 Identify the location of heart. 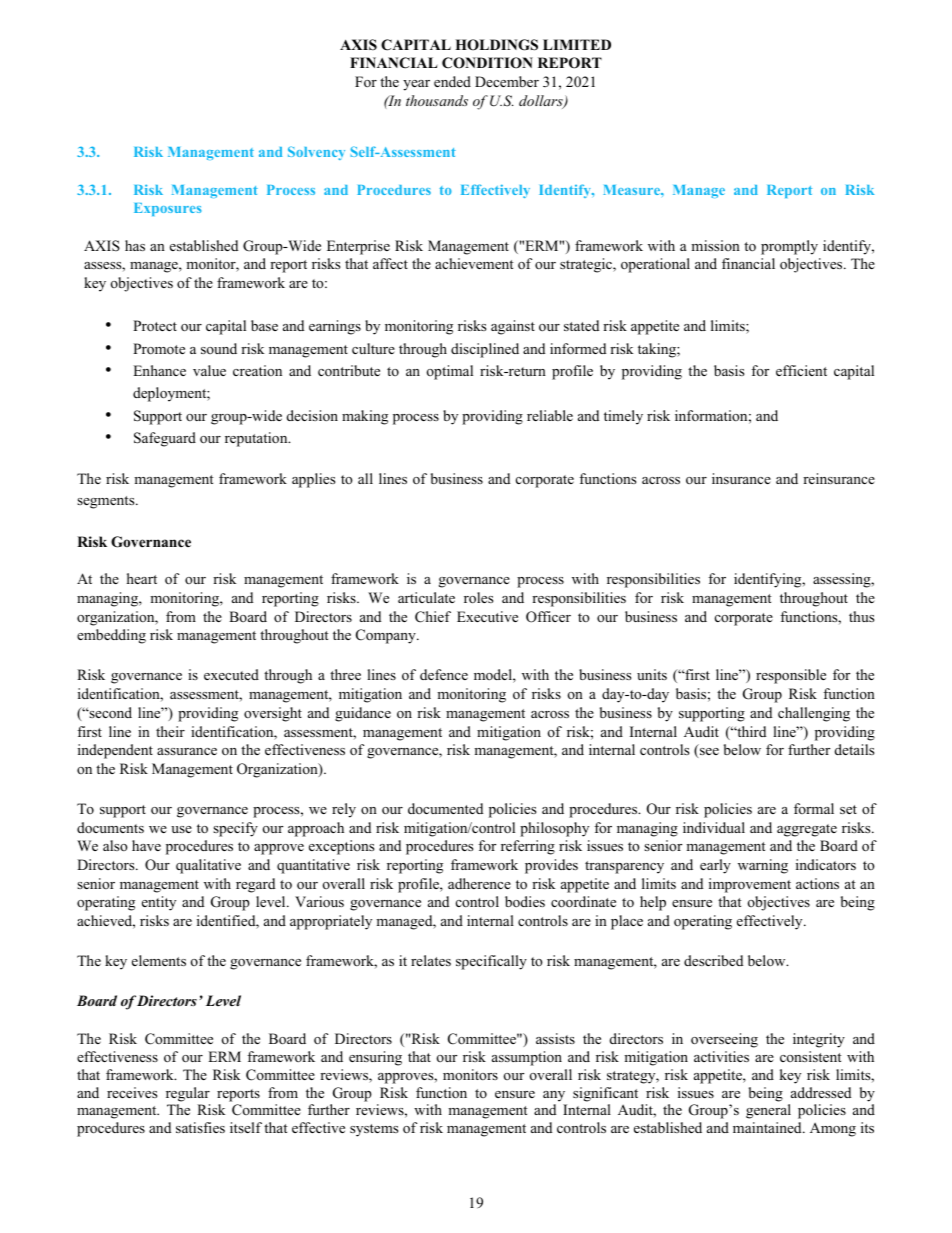
(142, 578).
